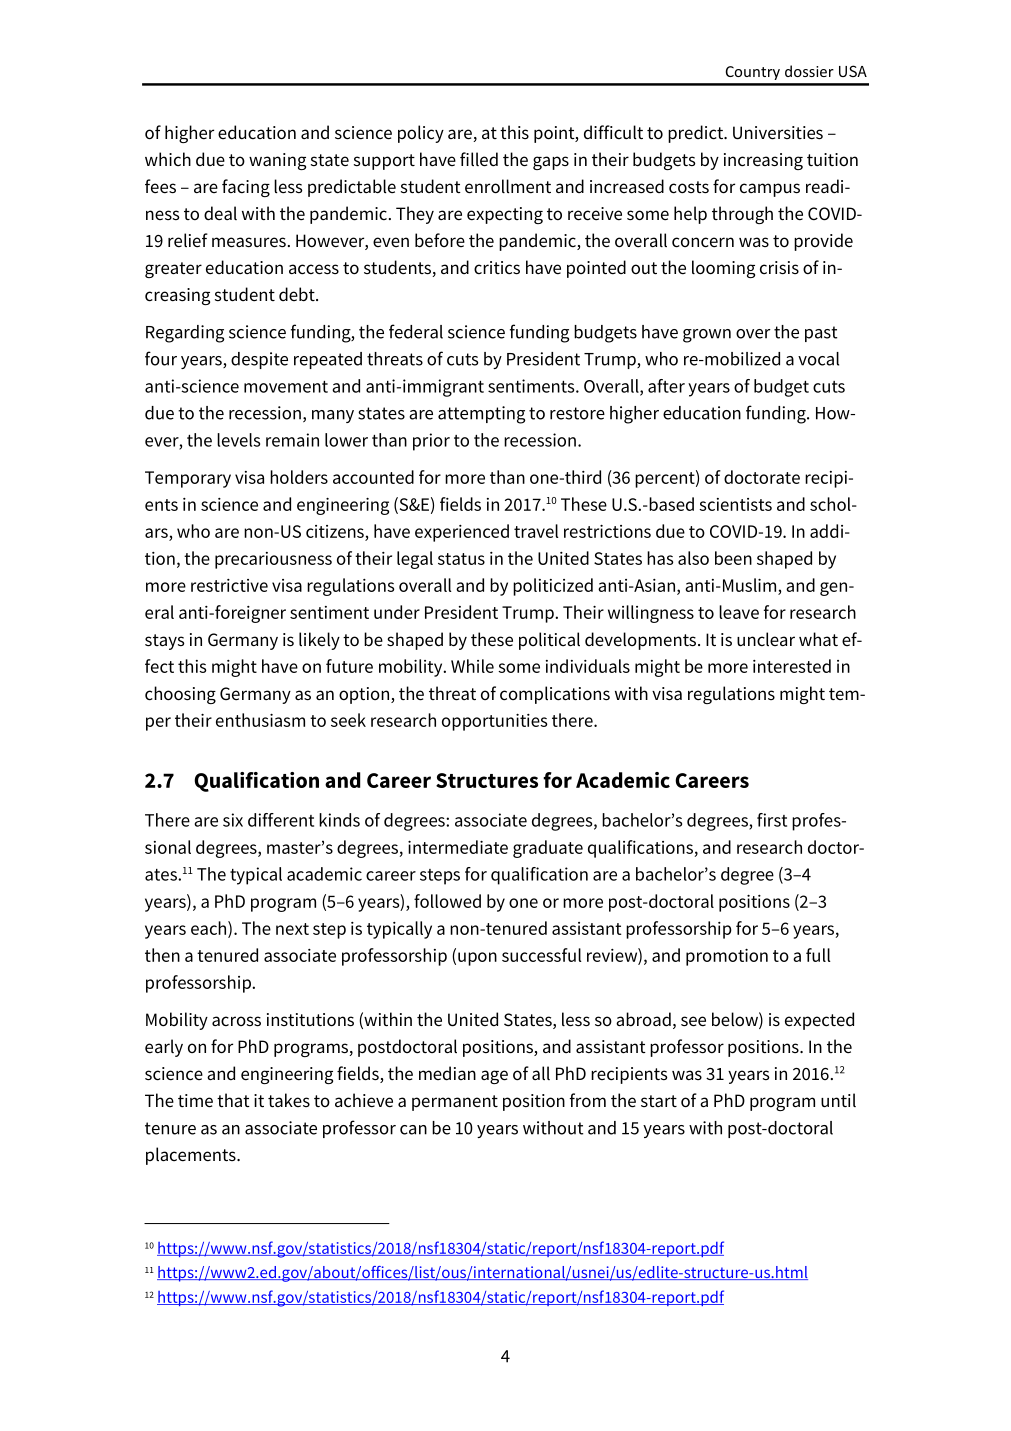 The image size is (1011, 1431). I want to click on until, so click(838, 1100).
